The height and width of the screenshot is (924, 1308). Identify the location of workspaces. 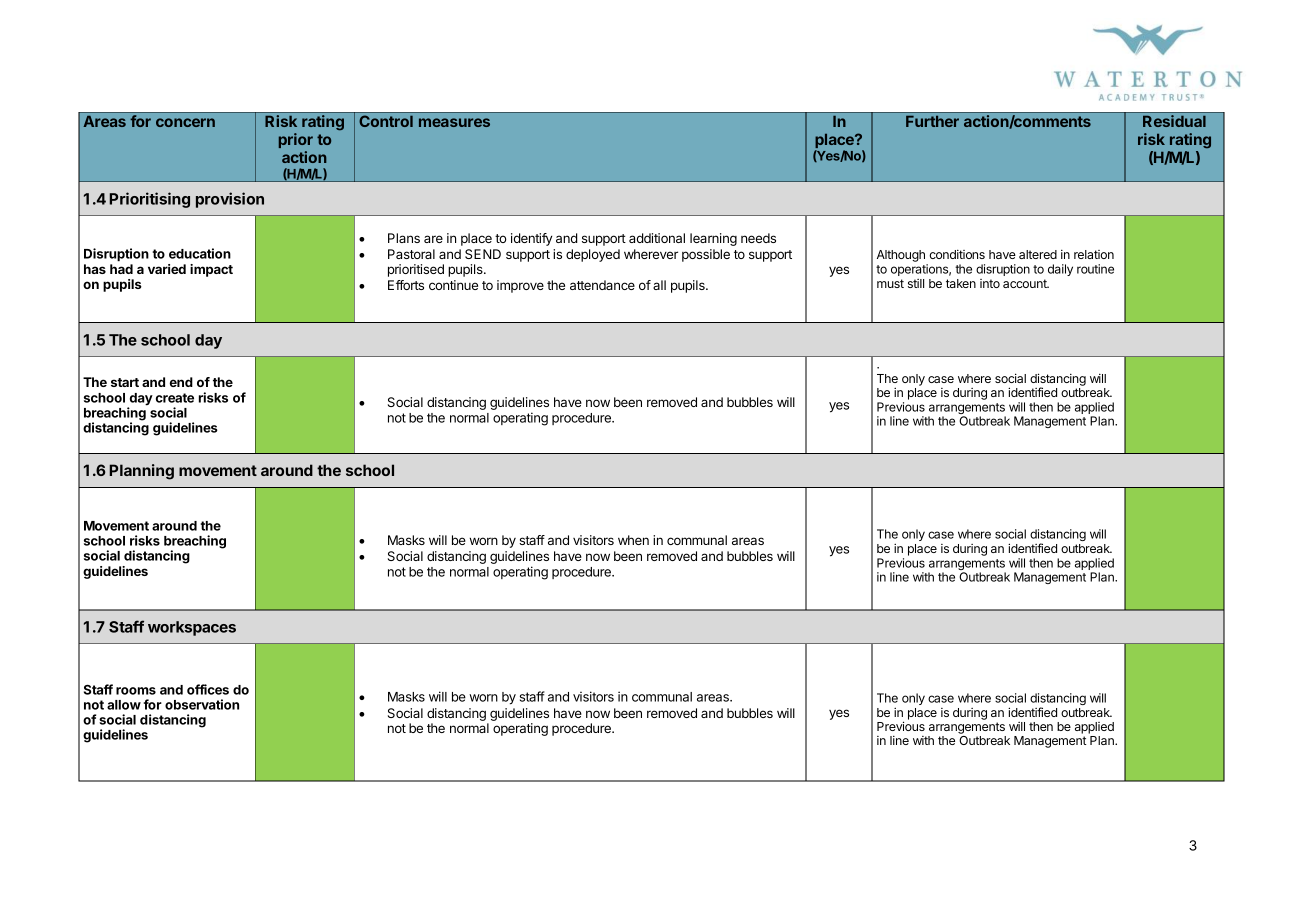
(192, 628).
